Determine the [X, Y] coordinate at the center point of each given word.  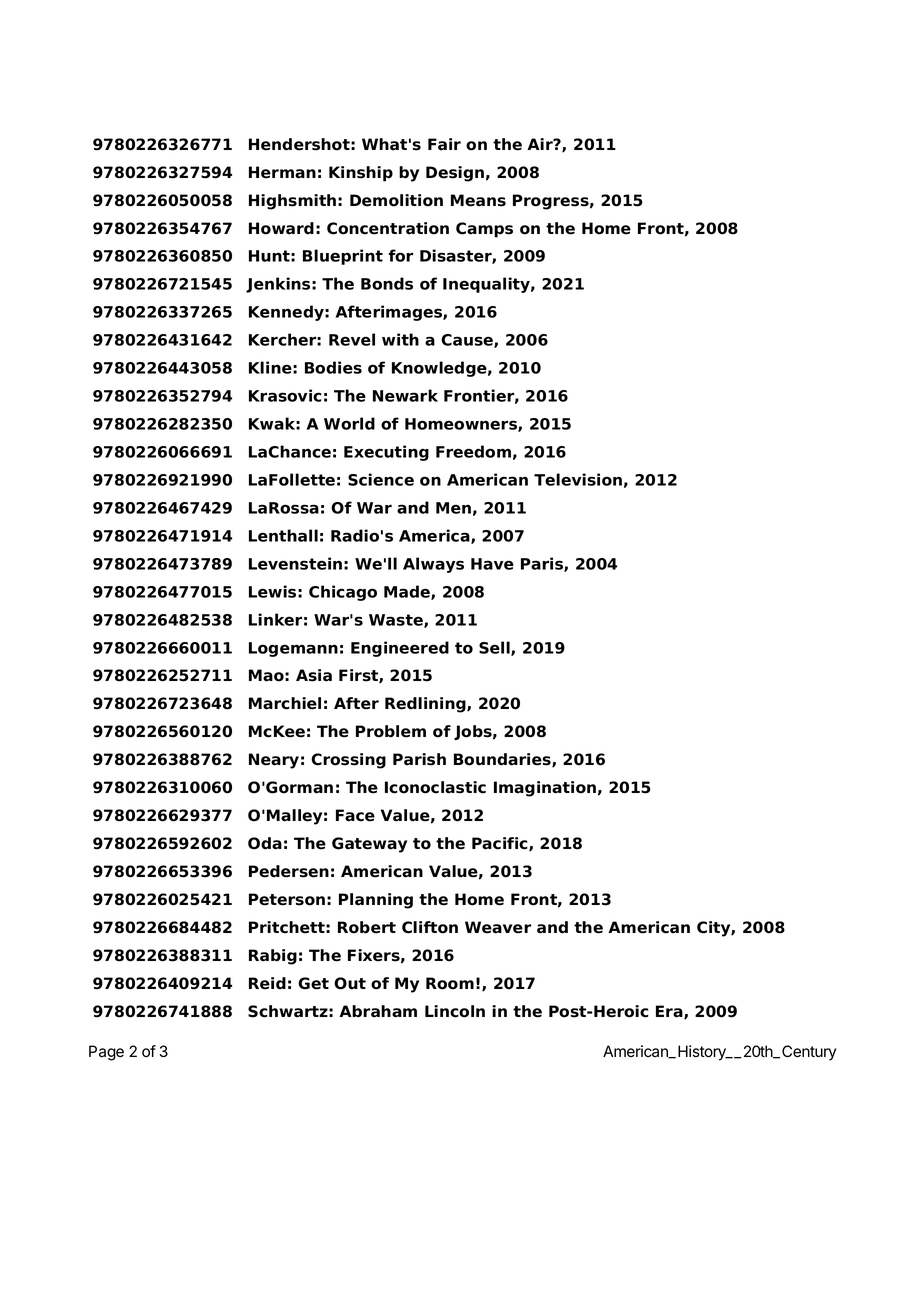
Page [106, 1053]
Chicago [343, 593]
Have [492, 564]
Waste [397, 621]
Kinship [361, 174]
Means [478, 200]
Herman [282, 172]
